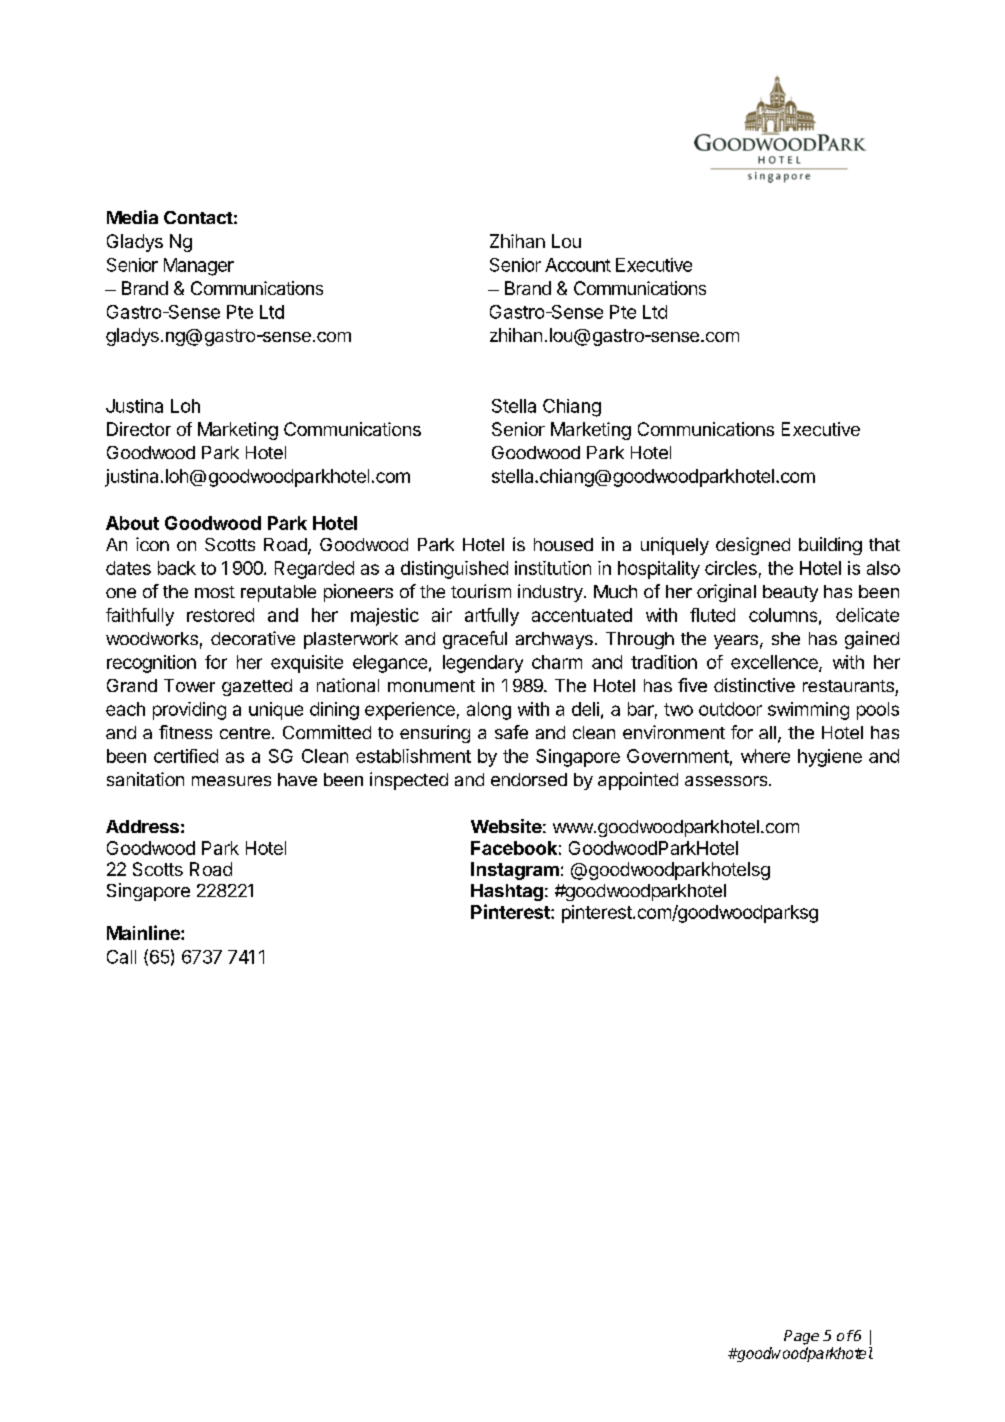 The height and width of the image is (1422, 1005). Describe the element at coordinates (563, 544) in the image. I see `housed` at that location.
